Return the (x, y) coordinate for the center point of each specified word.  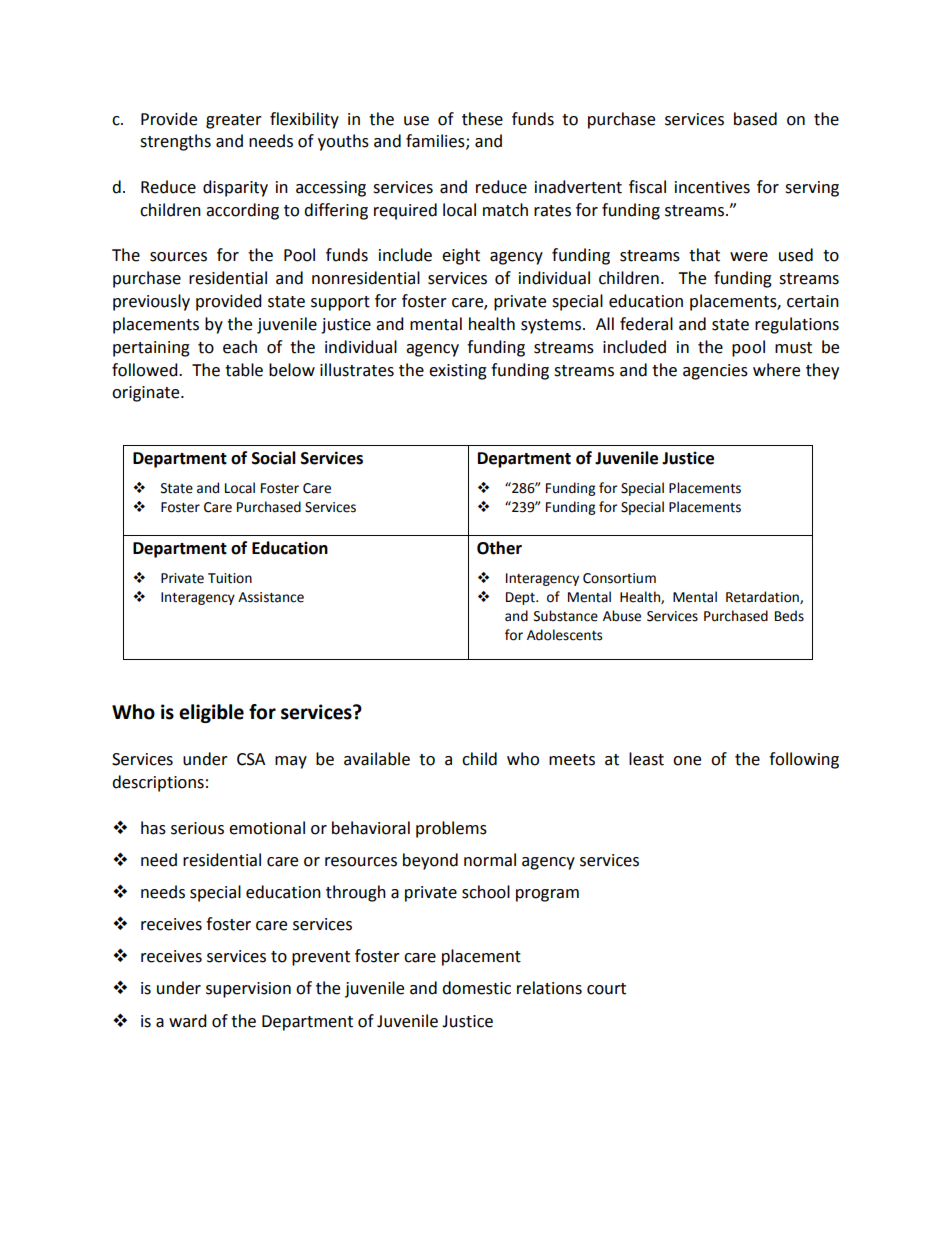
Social (274, 458)
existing (458, 372)
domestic (476, 988)
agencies (715, 372)
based (755, 119)
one (687, 761)
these (482, 119)
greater (234, 121)
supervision (248, 990)
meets (572, 760)
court (606, 989)
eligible (211, 713)
